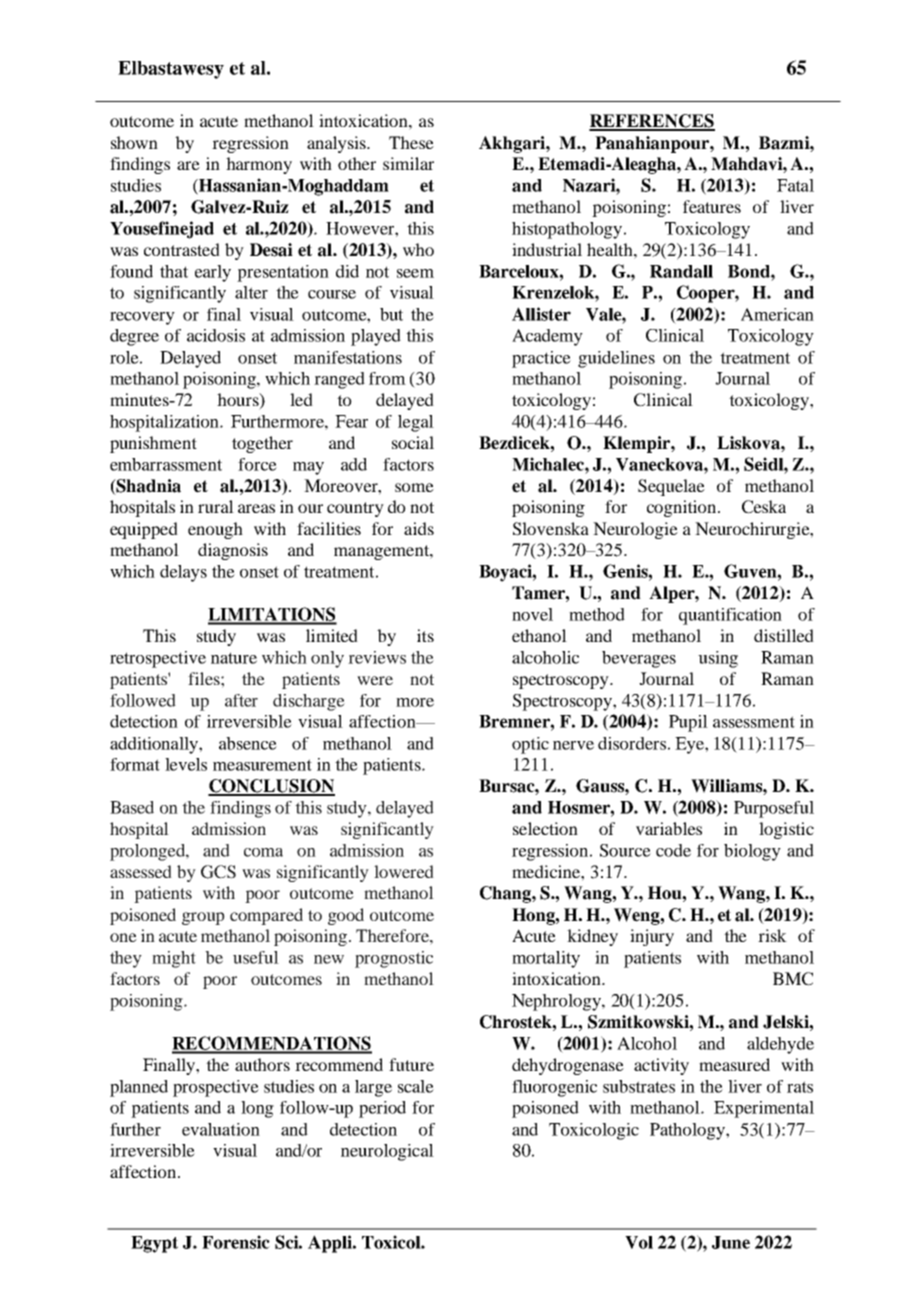  I want to click on harmony, so click(259, 165).
